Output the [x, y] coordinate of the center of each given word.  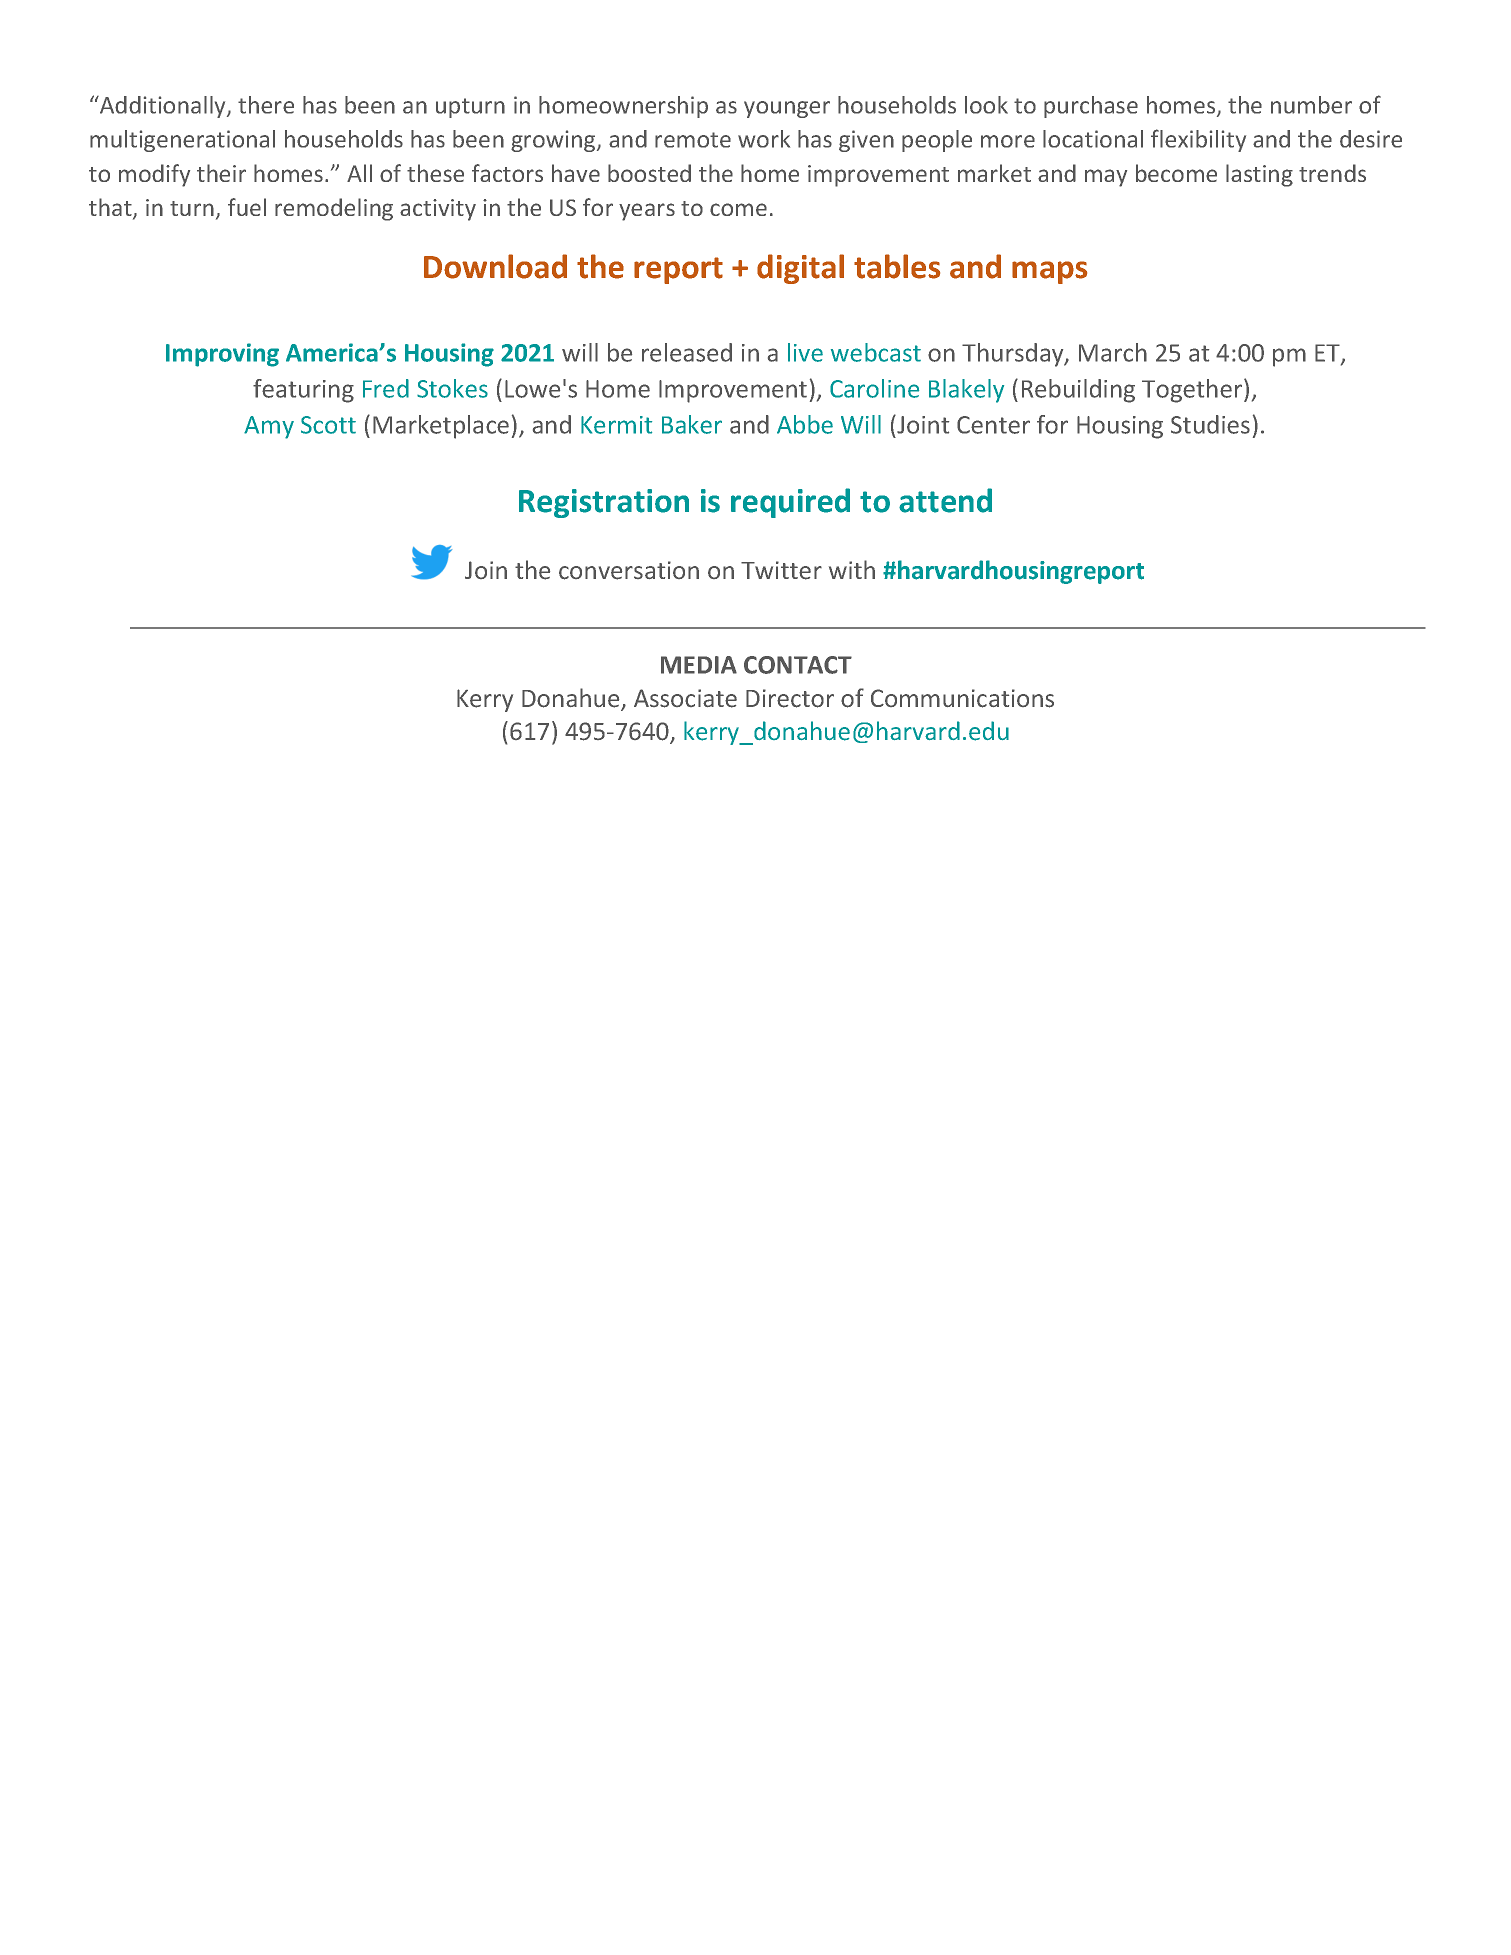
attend [945, 500]
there [266, 105]
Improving [222, 355]
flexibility [1198, 140]
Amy [269, 427]
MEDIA [699, 665]
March [1113, 352]
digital [800, 269]
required [790, 503]
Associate [685, 698]
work [764, 139]
